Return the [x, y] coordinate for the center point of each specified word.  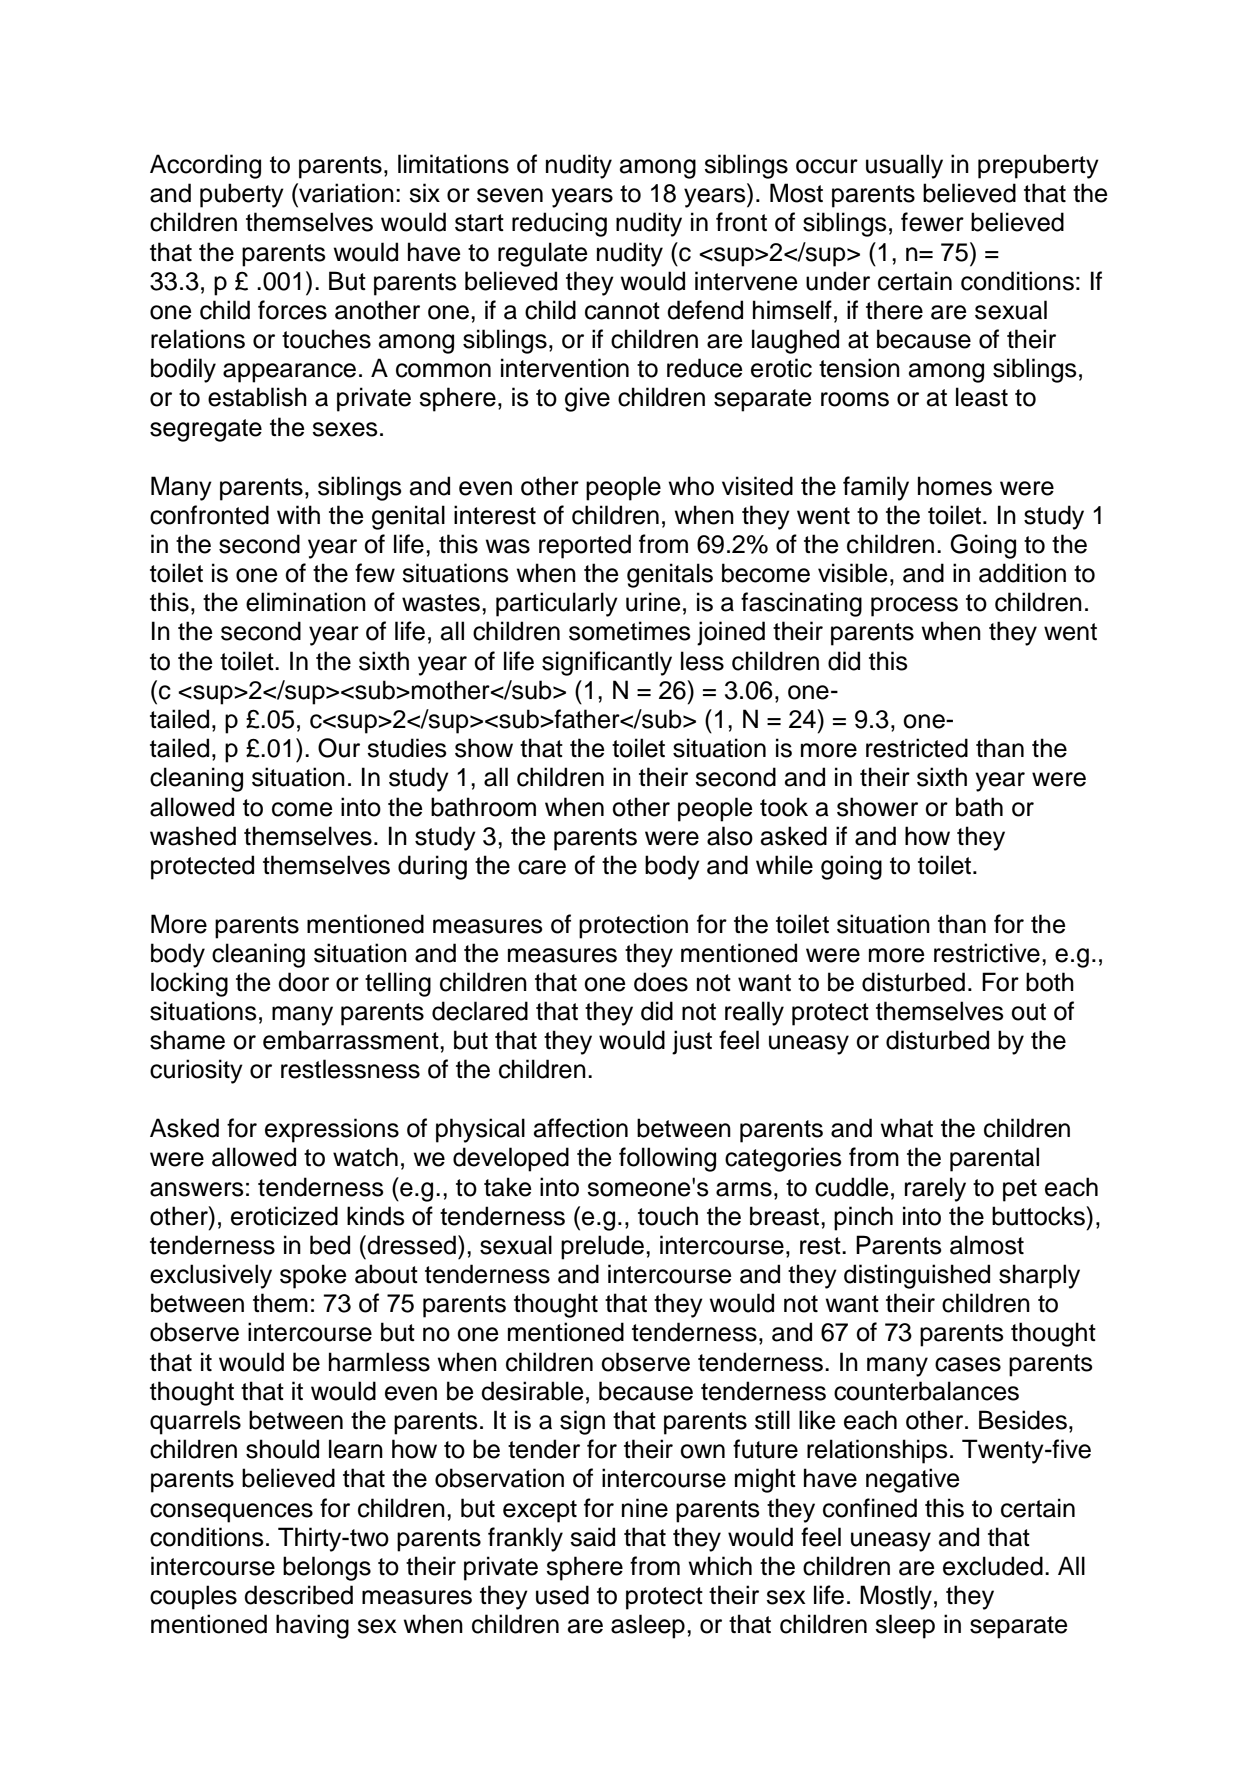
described [298, 1595]
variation [345, 193]
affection [581, 1128]
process [914, 607]
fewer [932, 222]
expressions [332, 1130]
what [906, 1128]
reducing [559, 224]
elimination [306, 602]
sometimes [630, 631]
